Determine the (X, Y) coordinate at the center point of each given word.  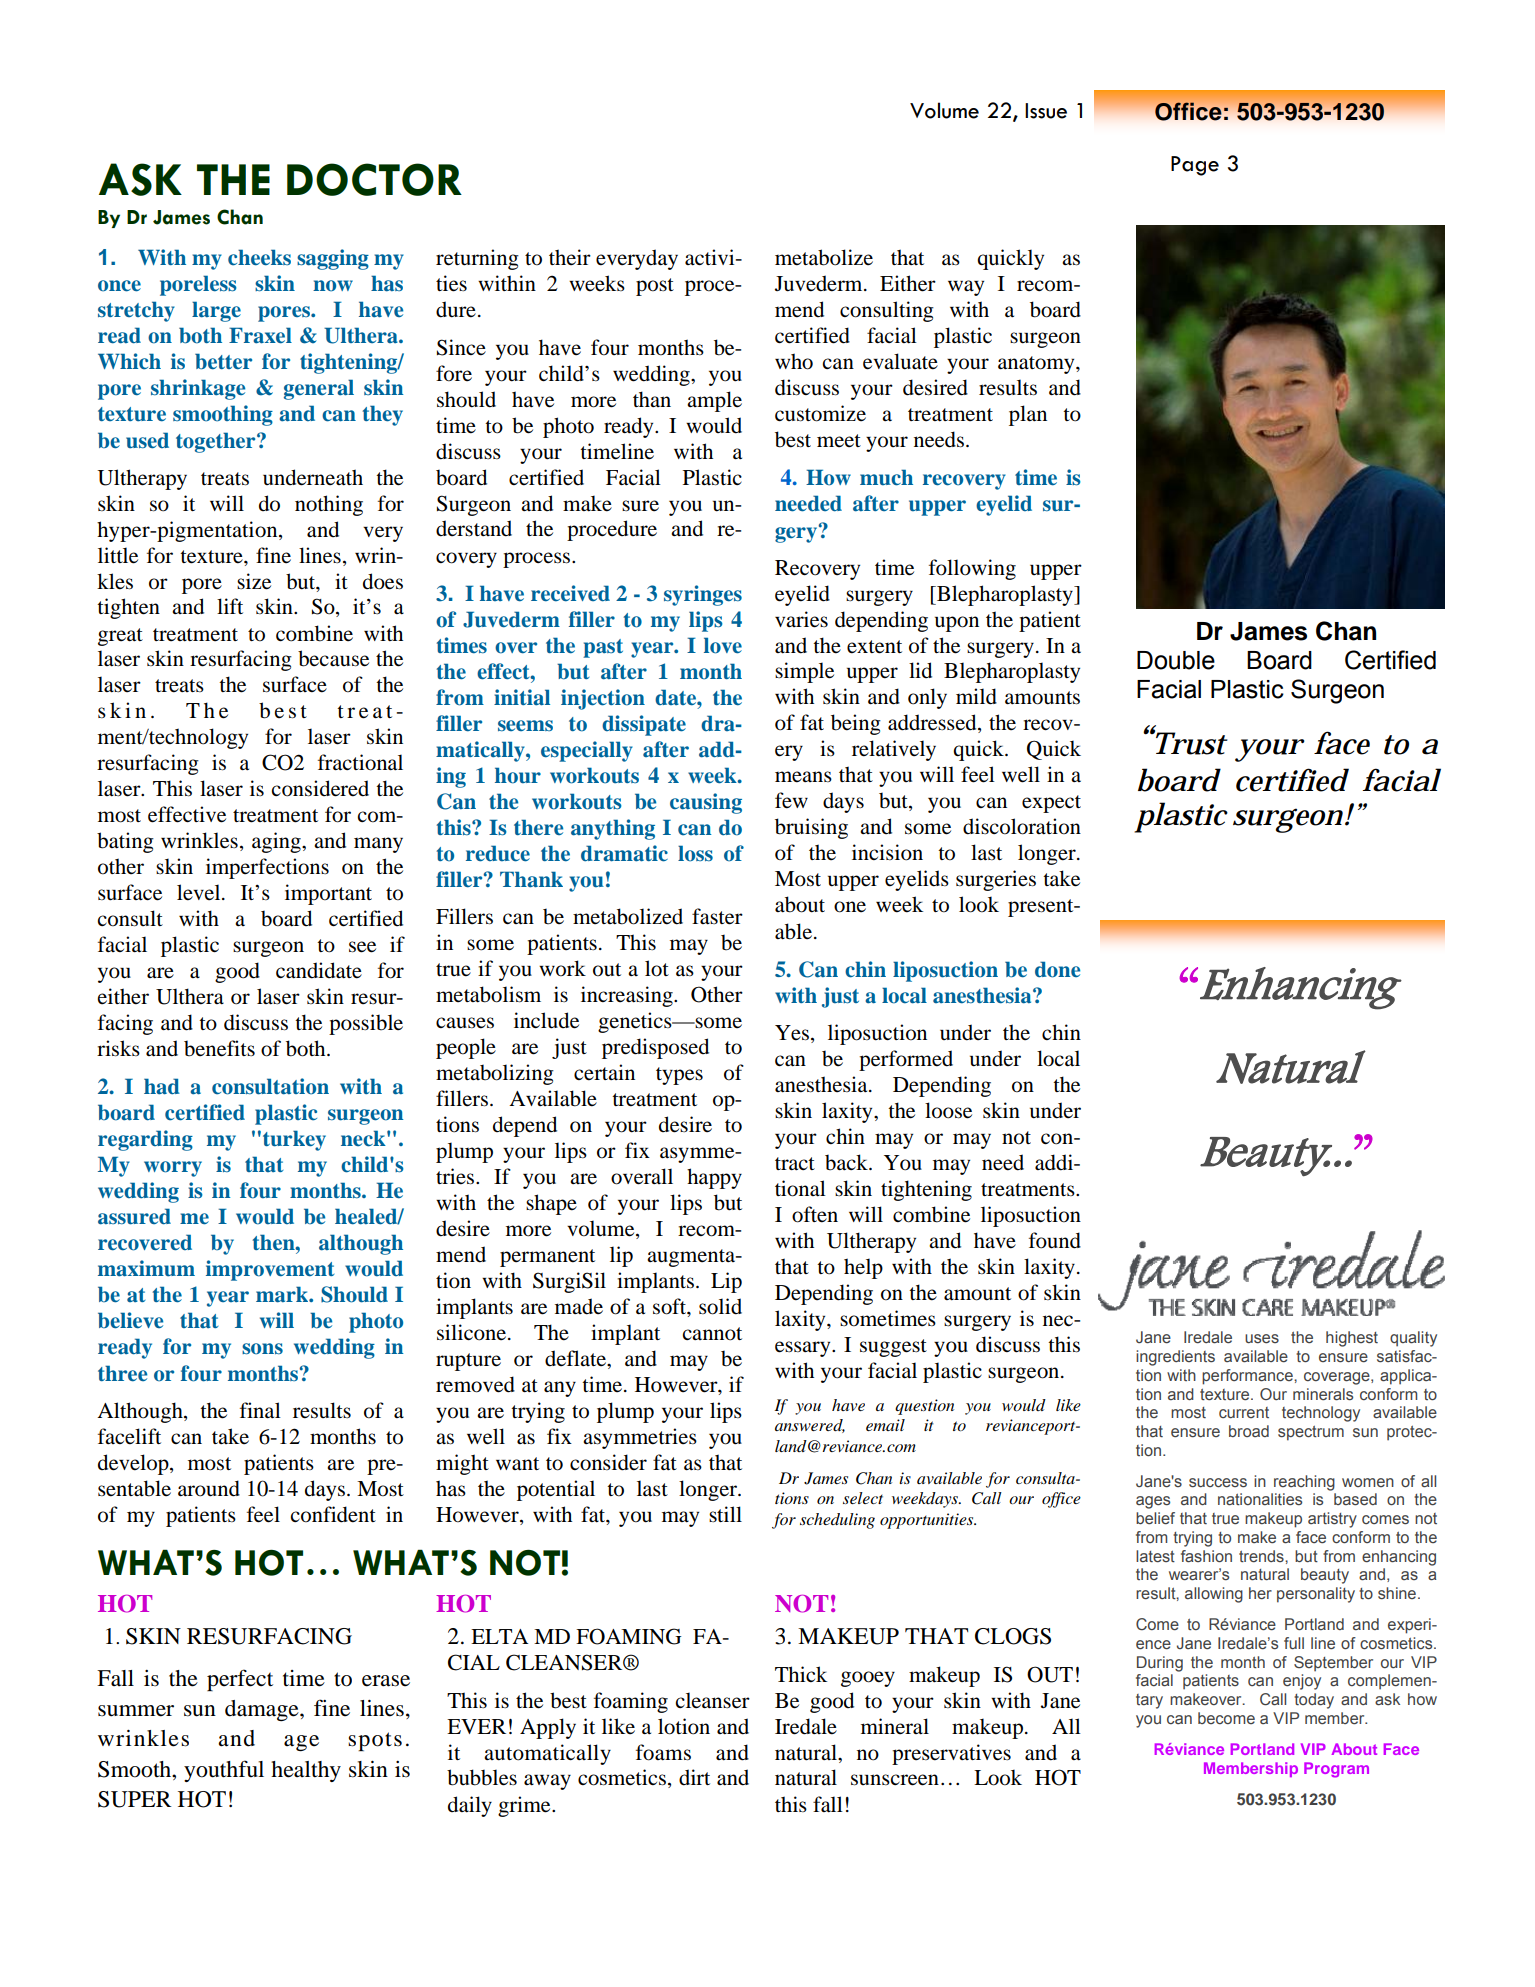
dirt (694, 1777)
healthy (306, 1771)
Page (1195, 166)
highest (1352, 1339)
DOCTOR (374, 179)
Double (1176, 660)
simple (804, 672)
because (333, 658)
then (274, 1242)
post (655, 287)
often (815, 1214)
